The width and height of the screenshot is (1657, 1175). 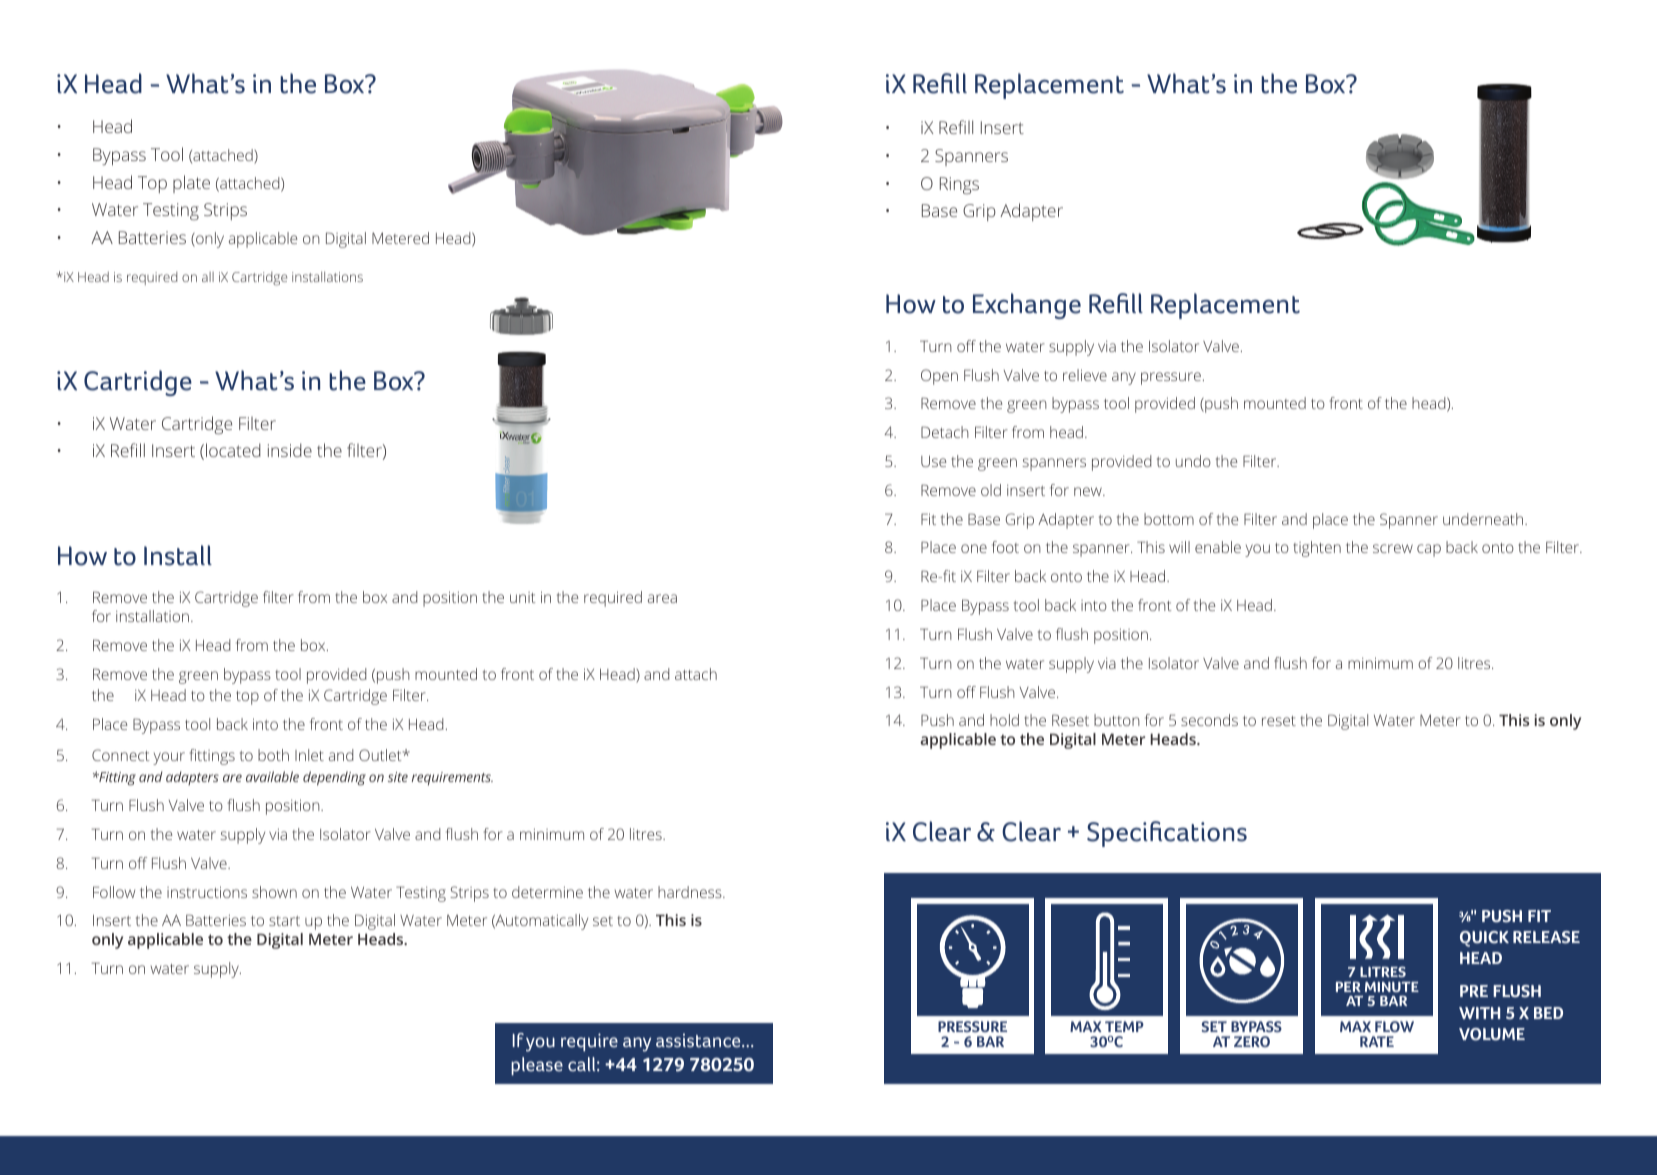 What do you see at coordinates (959, 186) in the screenshot?
I see `Rings` at bounding box center [959, 186].
